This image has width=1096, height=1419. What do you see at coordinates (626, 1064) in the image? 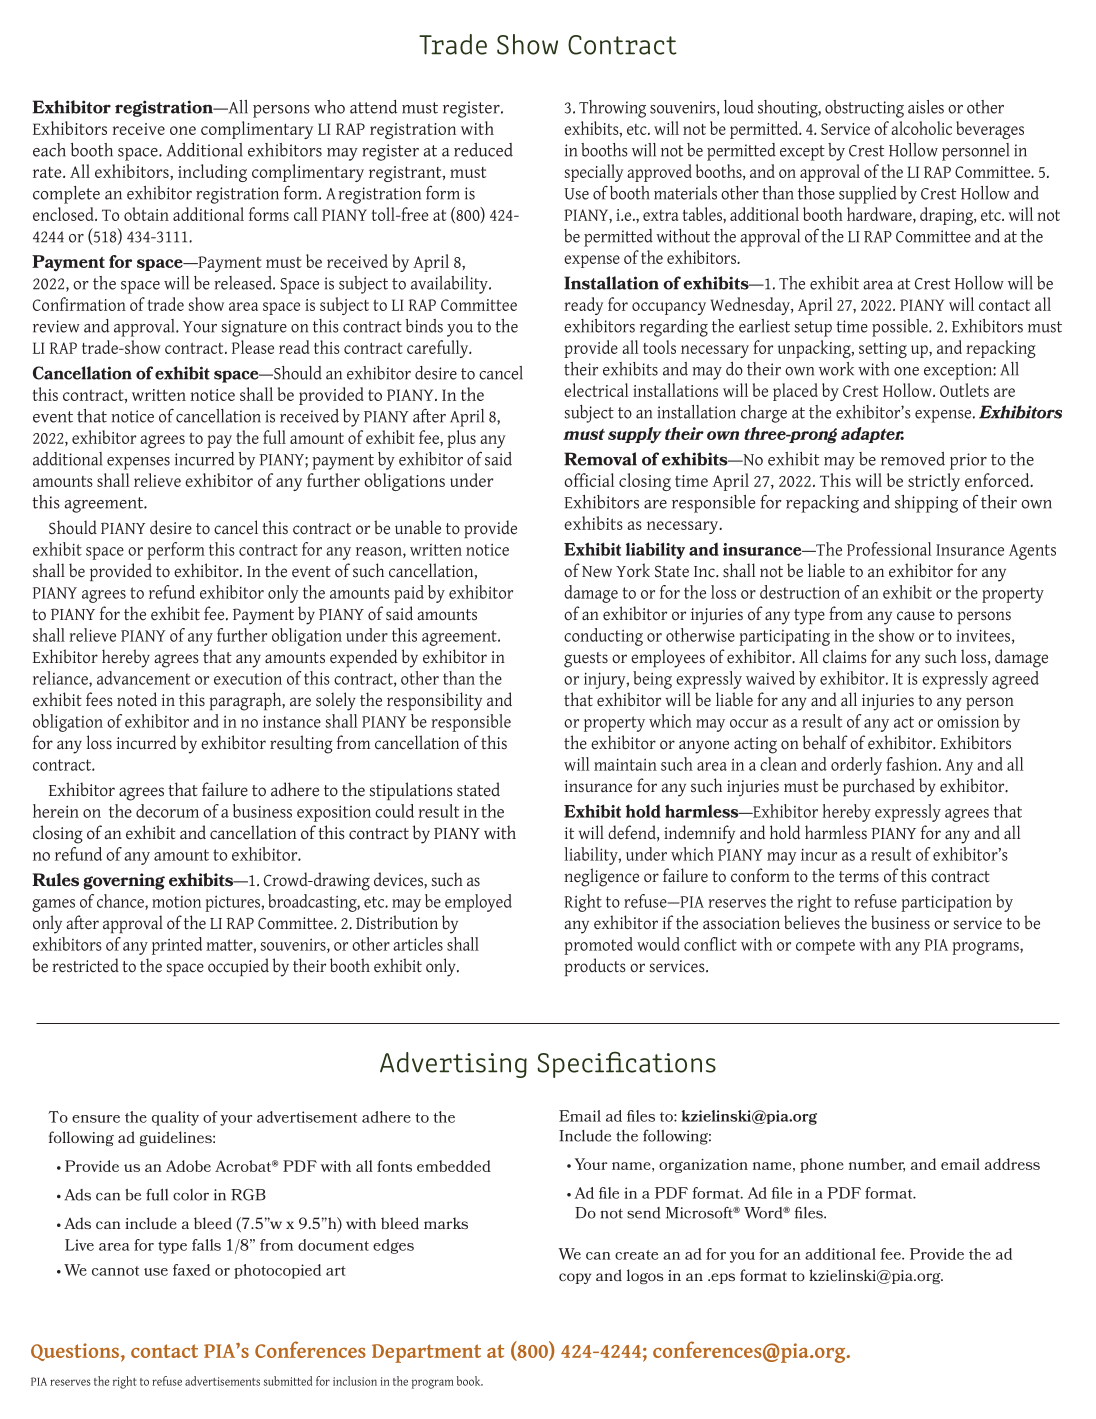
I see `Specifications` at bounding box center [626, 1064].
